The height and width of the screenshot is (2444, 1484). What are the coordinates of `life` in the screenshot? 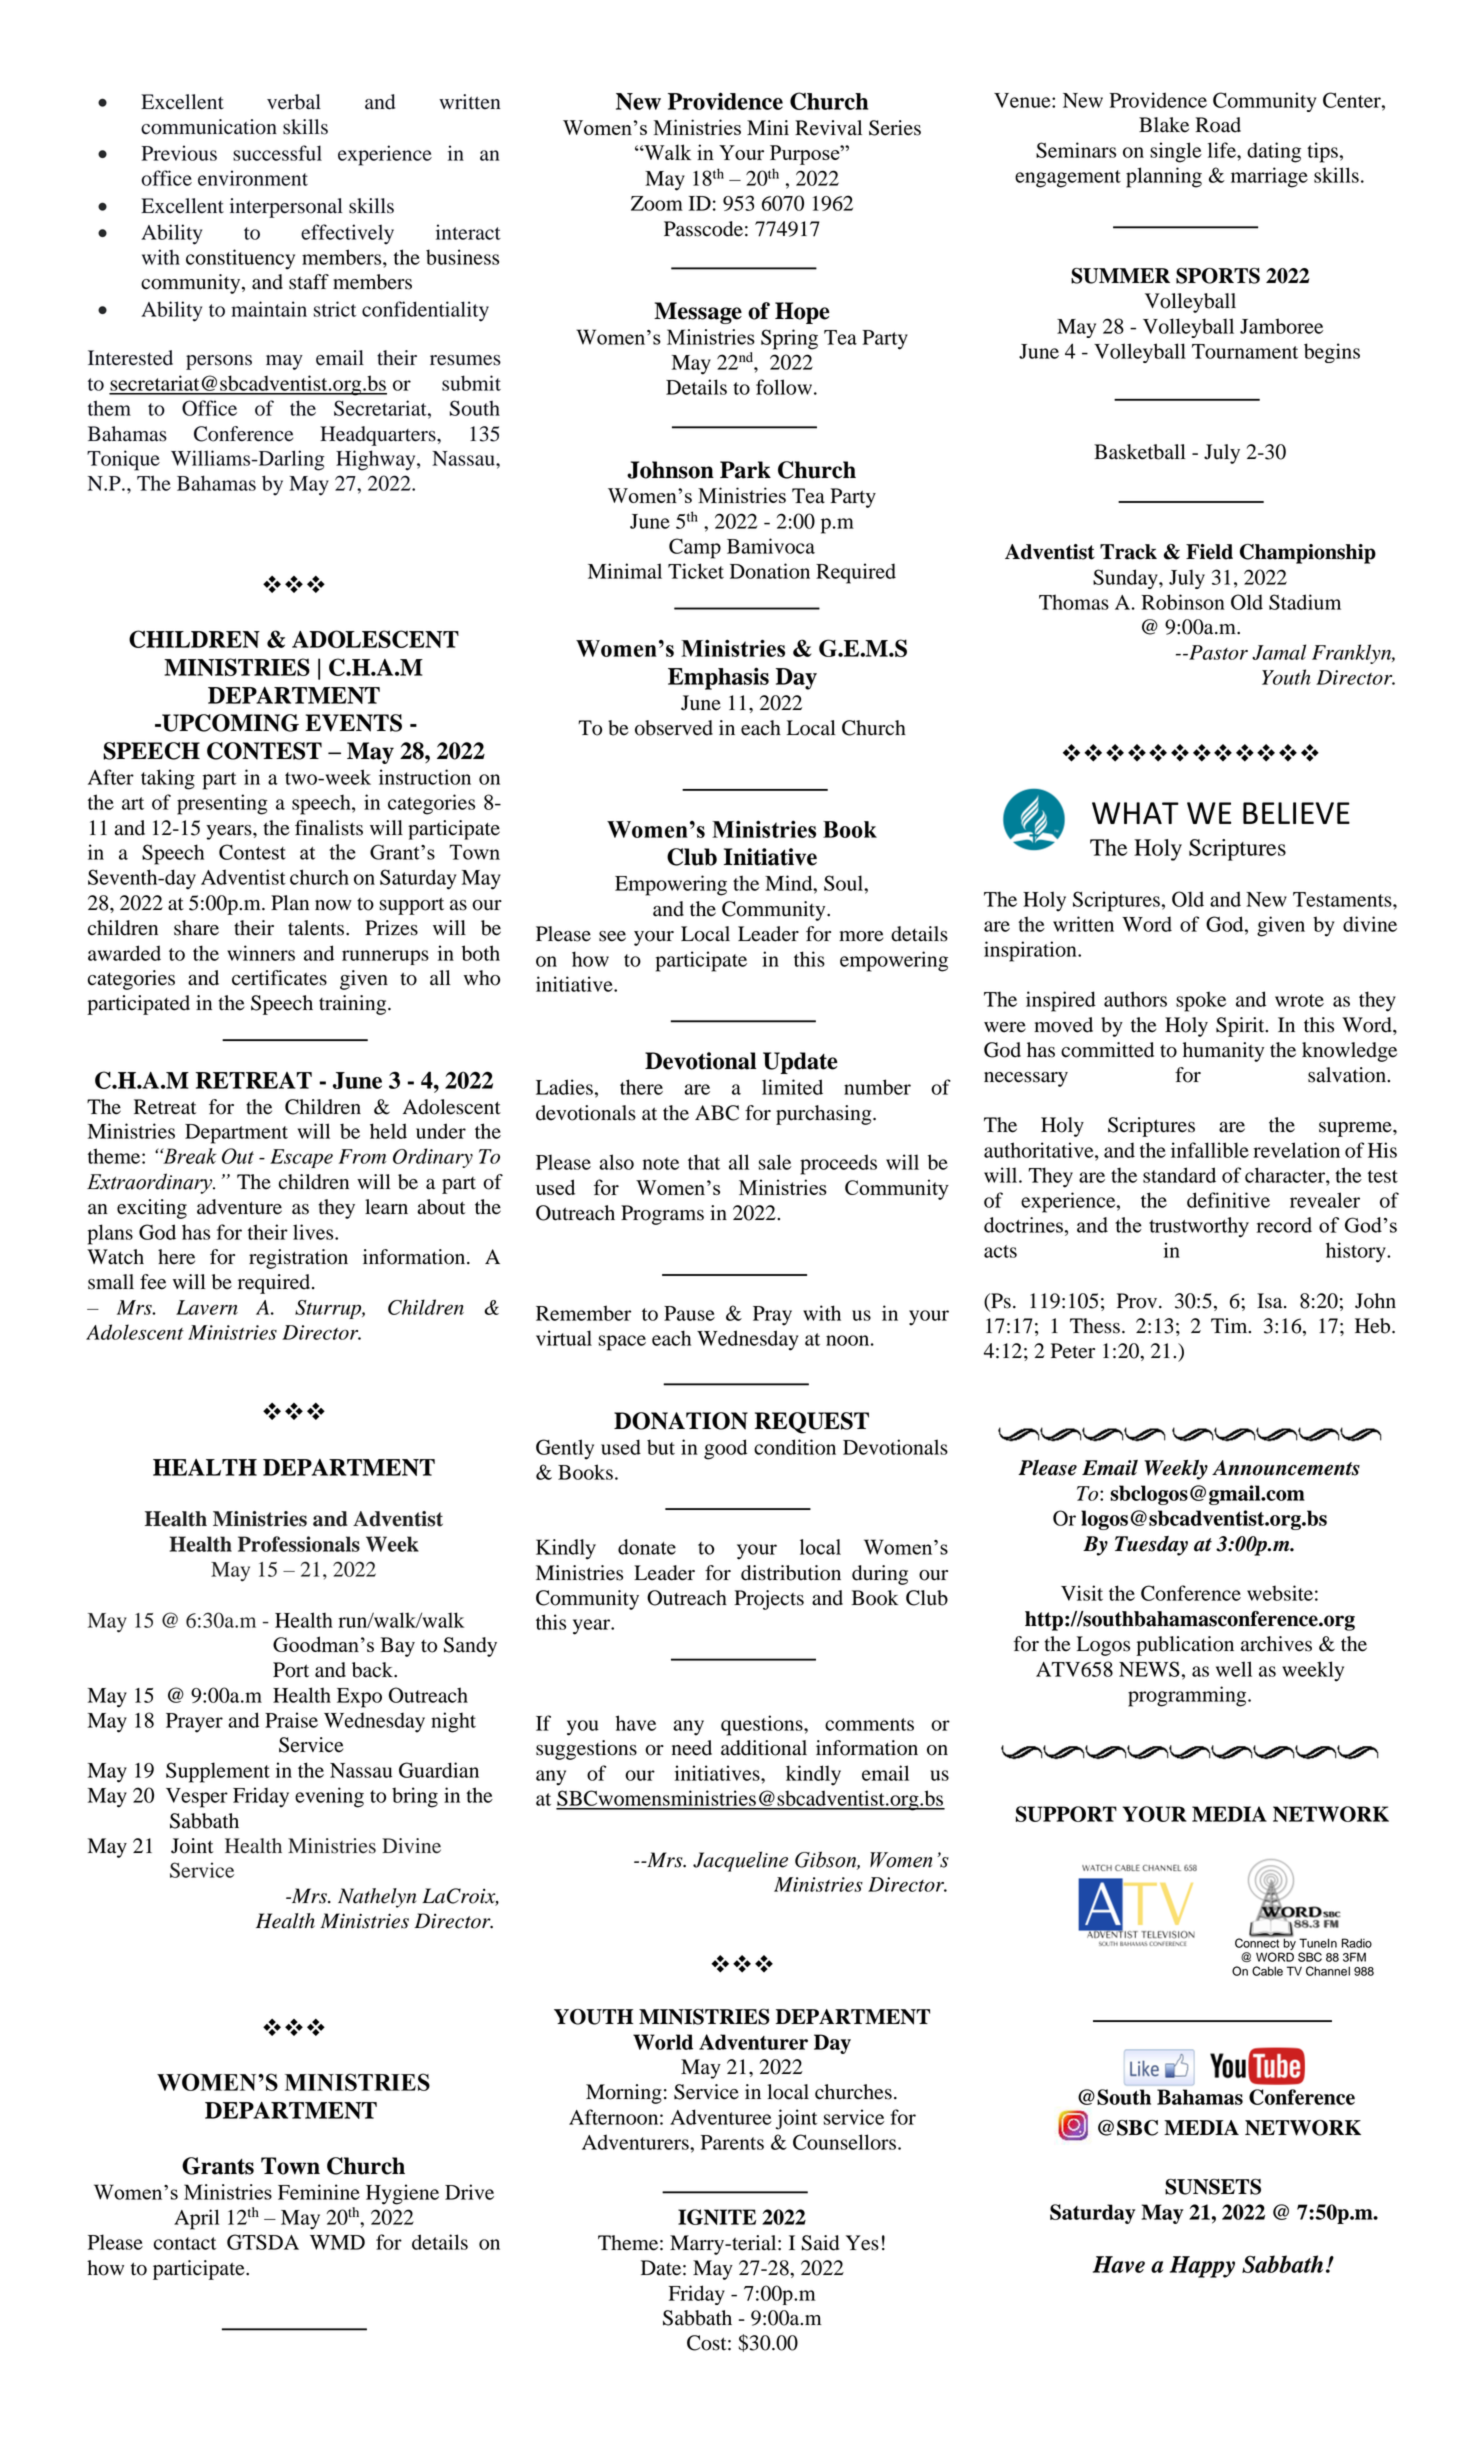 It's located at (1223, 150).
